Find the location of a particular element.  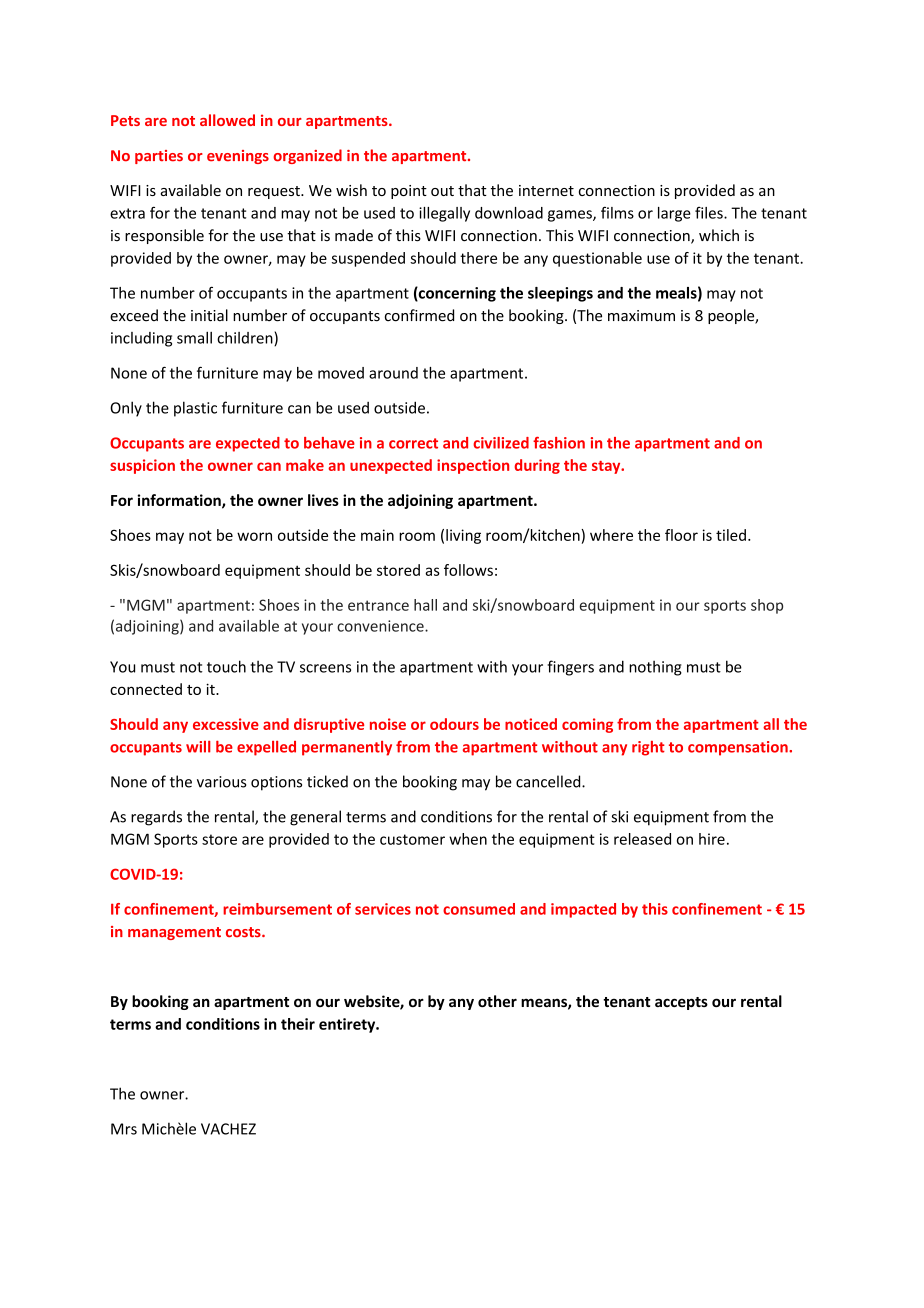

suspicion is located at coordinates (142, 466).
